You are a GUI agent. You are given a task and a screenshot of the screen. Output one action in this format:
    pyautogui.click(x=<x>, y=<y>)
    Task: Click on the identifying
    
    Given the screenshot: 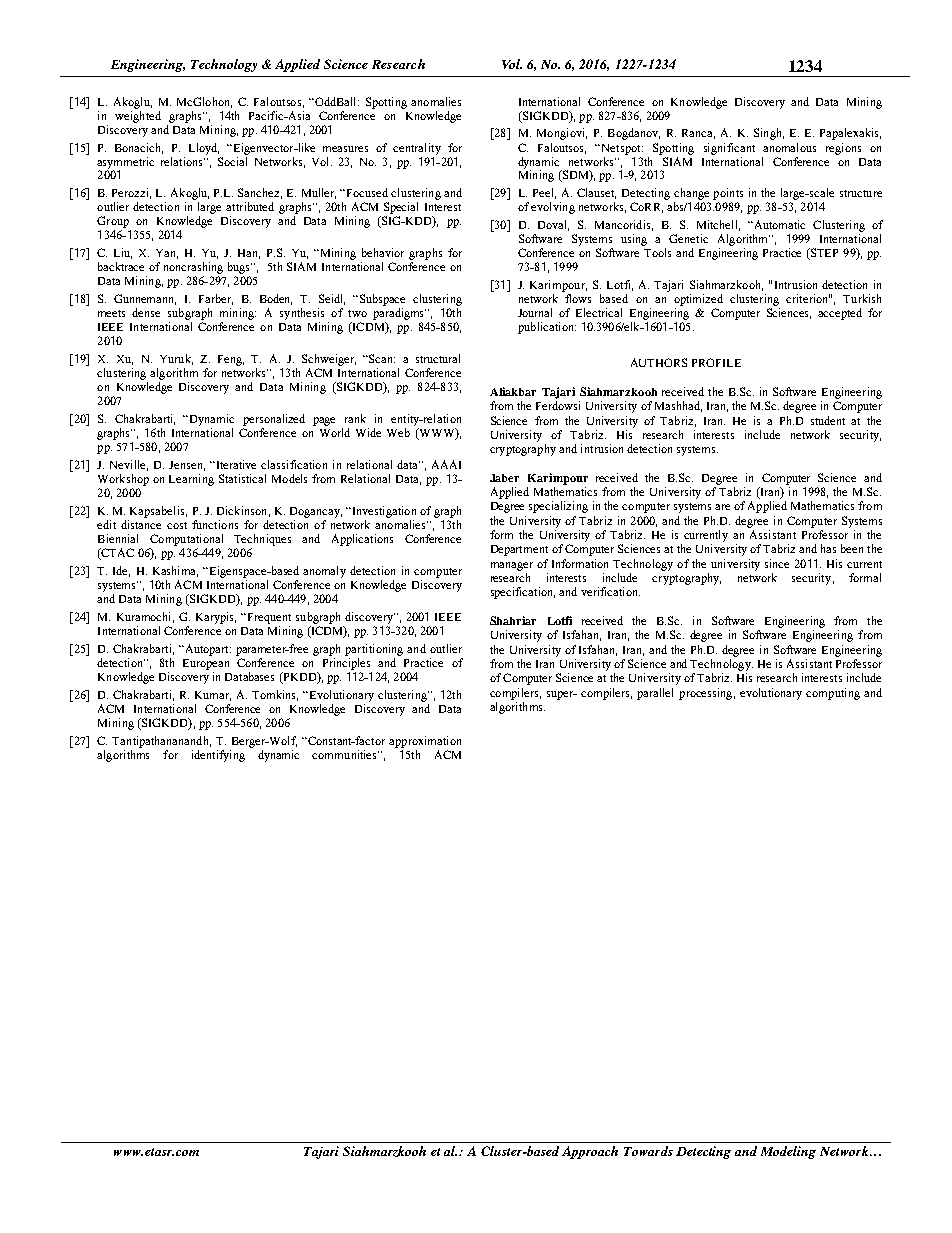 What is the action you would take?
    pyautogui.click(x=218, y=756)
